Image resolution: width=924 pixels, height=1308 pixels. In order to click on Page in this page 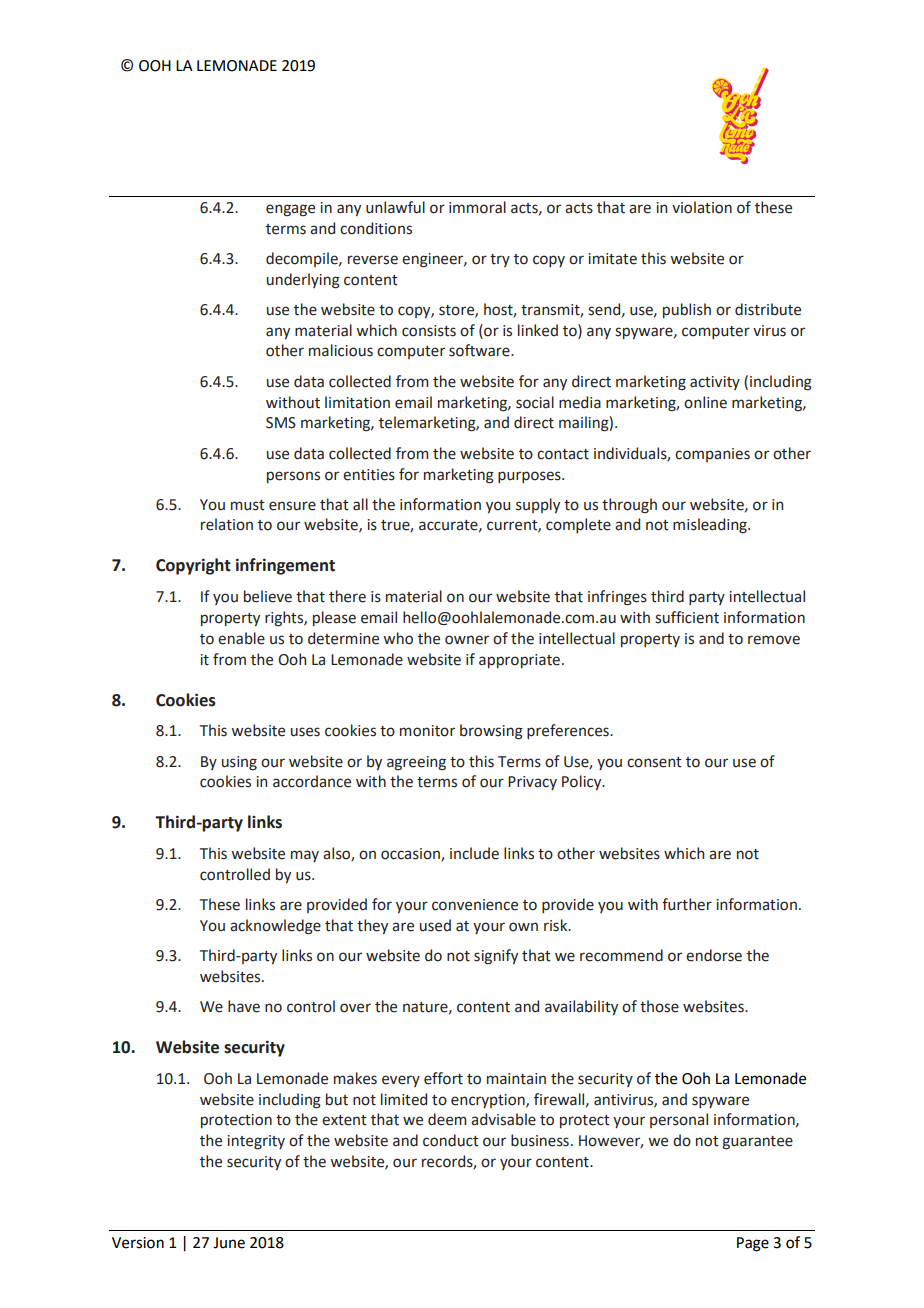, I will do `click(753, 1244)`.
